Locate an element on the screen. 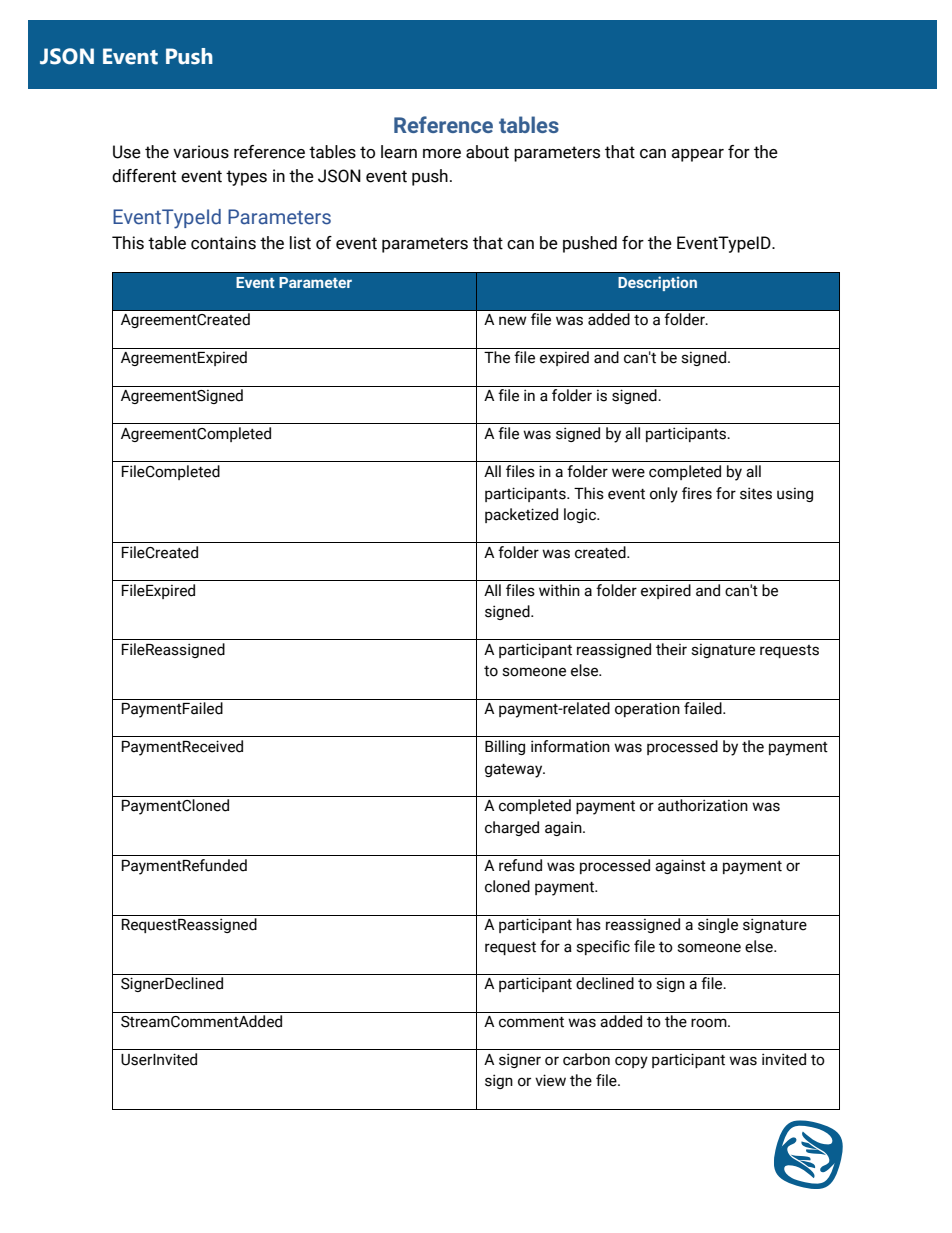 The width and height of the screenshot is (952, 1233). contains is located at coordinates (223, 243).
